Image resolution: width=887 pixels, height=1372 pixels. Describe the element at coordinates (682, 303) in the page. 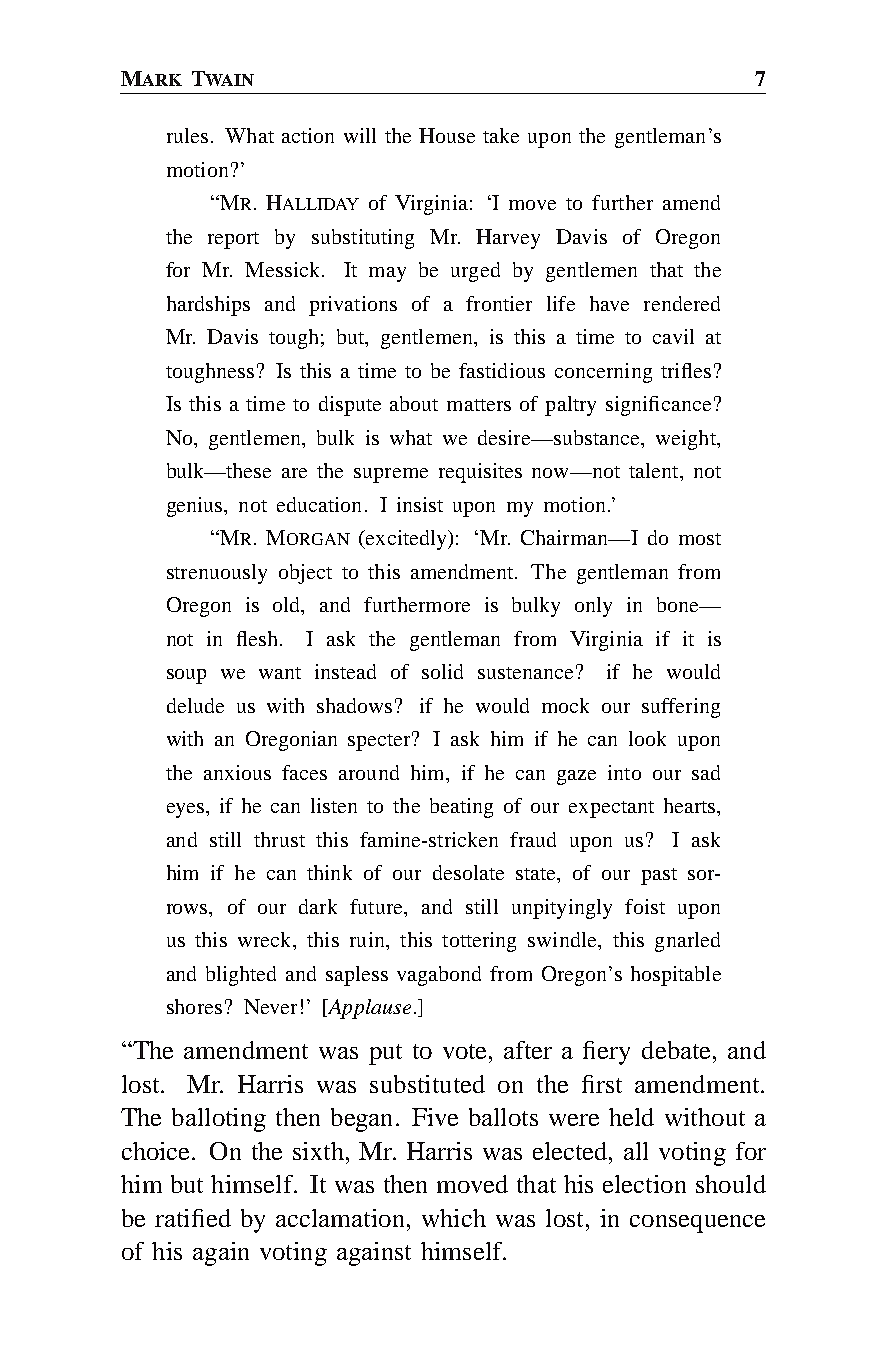

I see `rendered` at that location.
